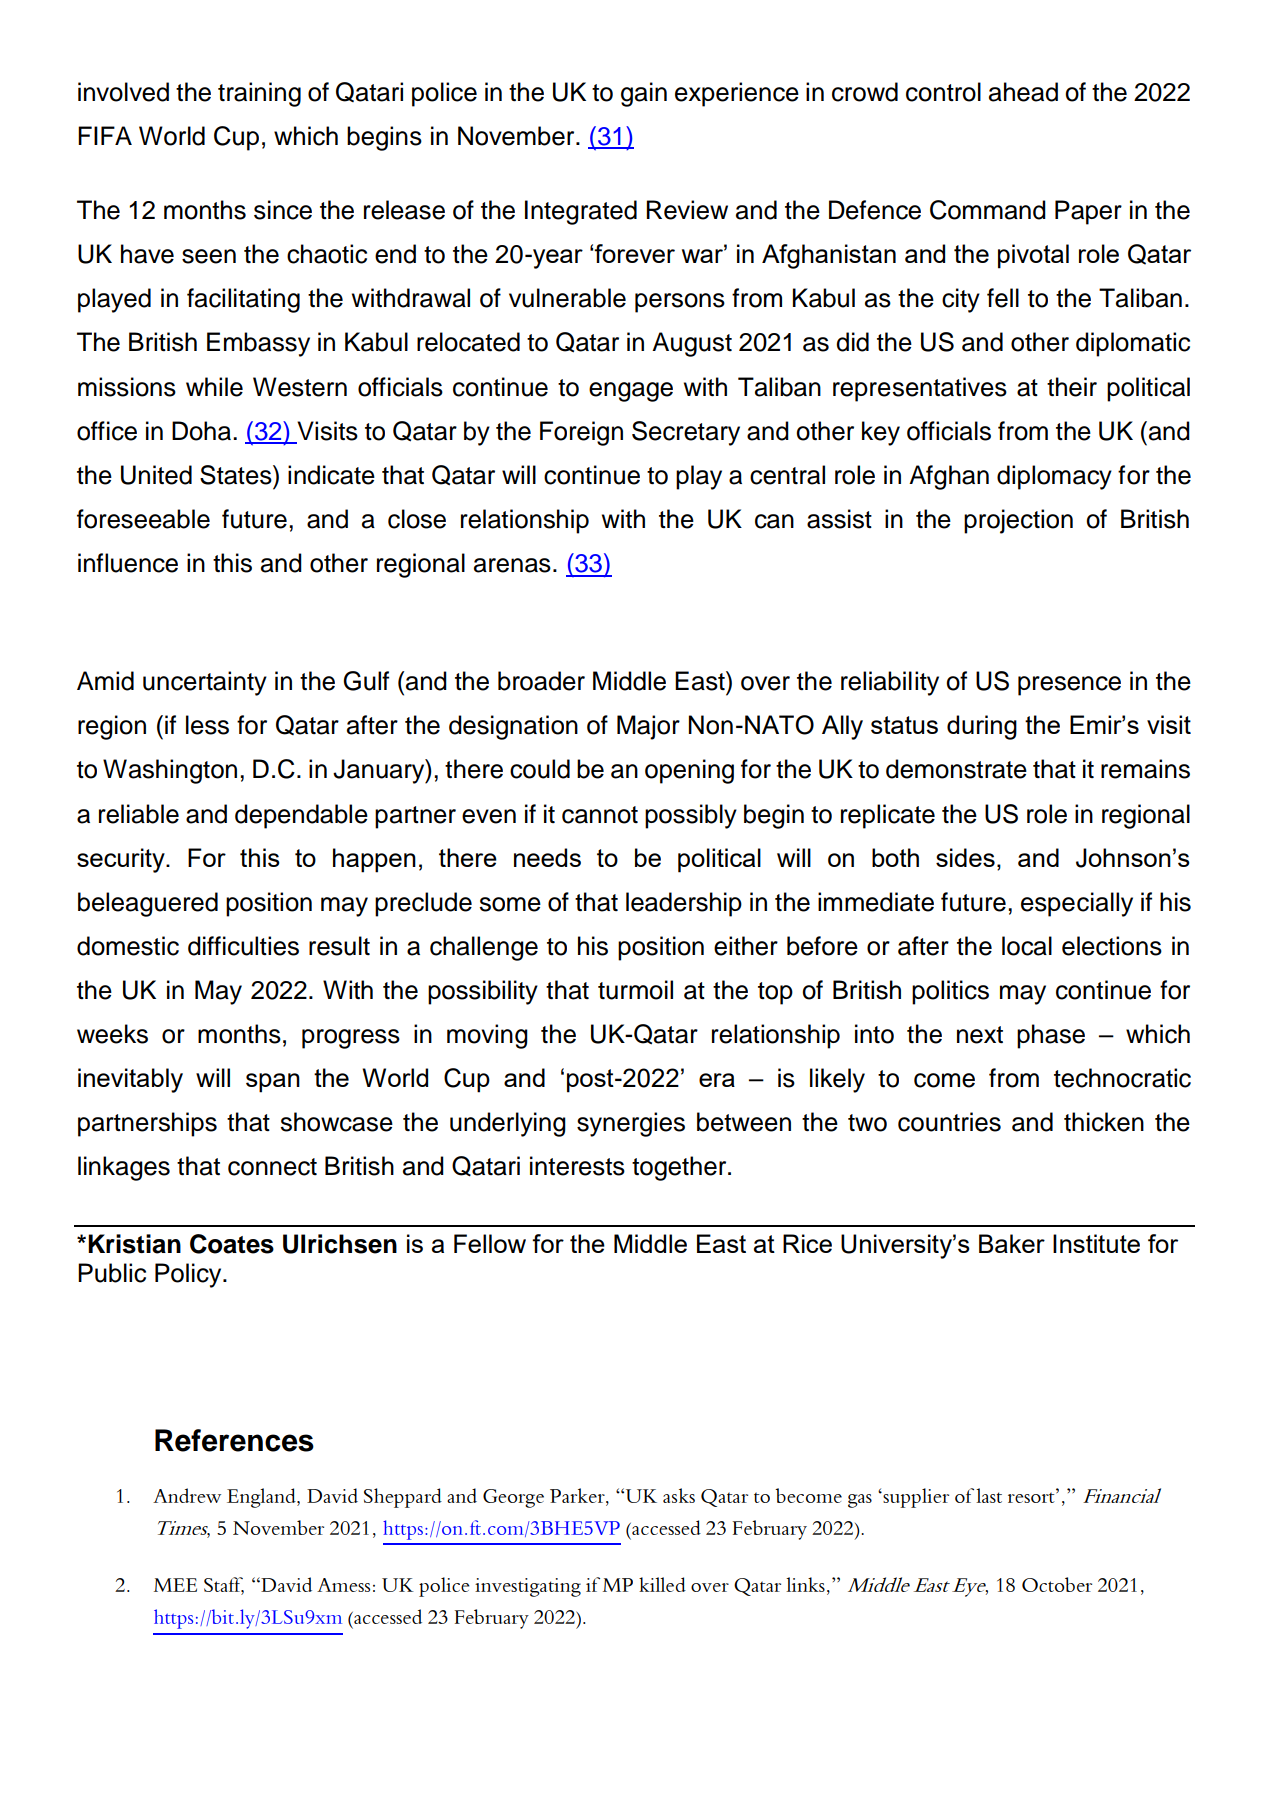 Image resolution: width=1268 pixels, height=1795 pixels. Describe the element at coordinates (577, 1166) in the page. I see `interests` at that location.
